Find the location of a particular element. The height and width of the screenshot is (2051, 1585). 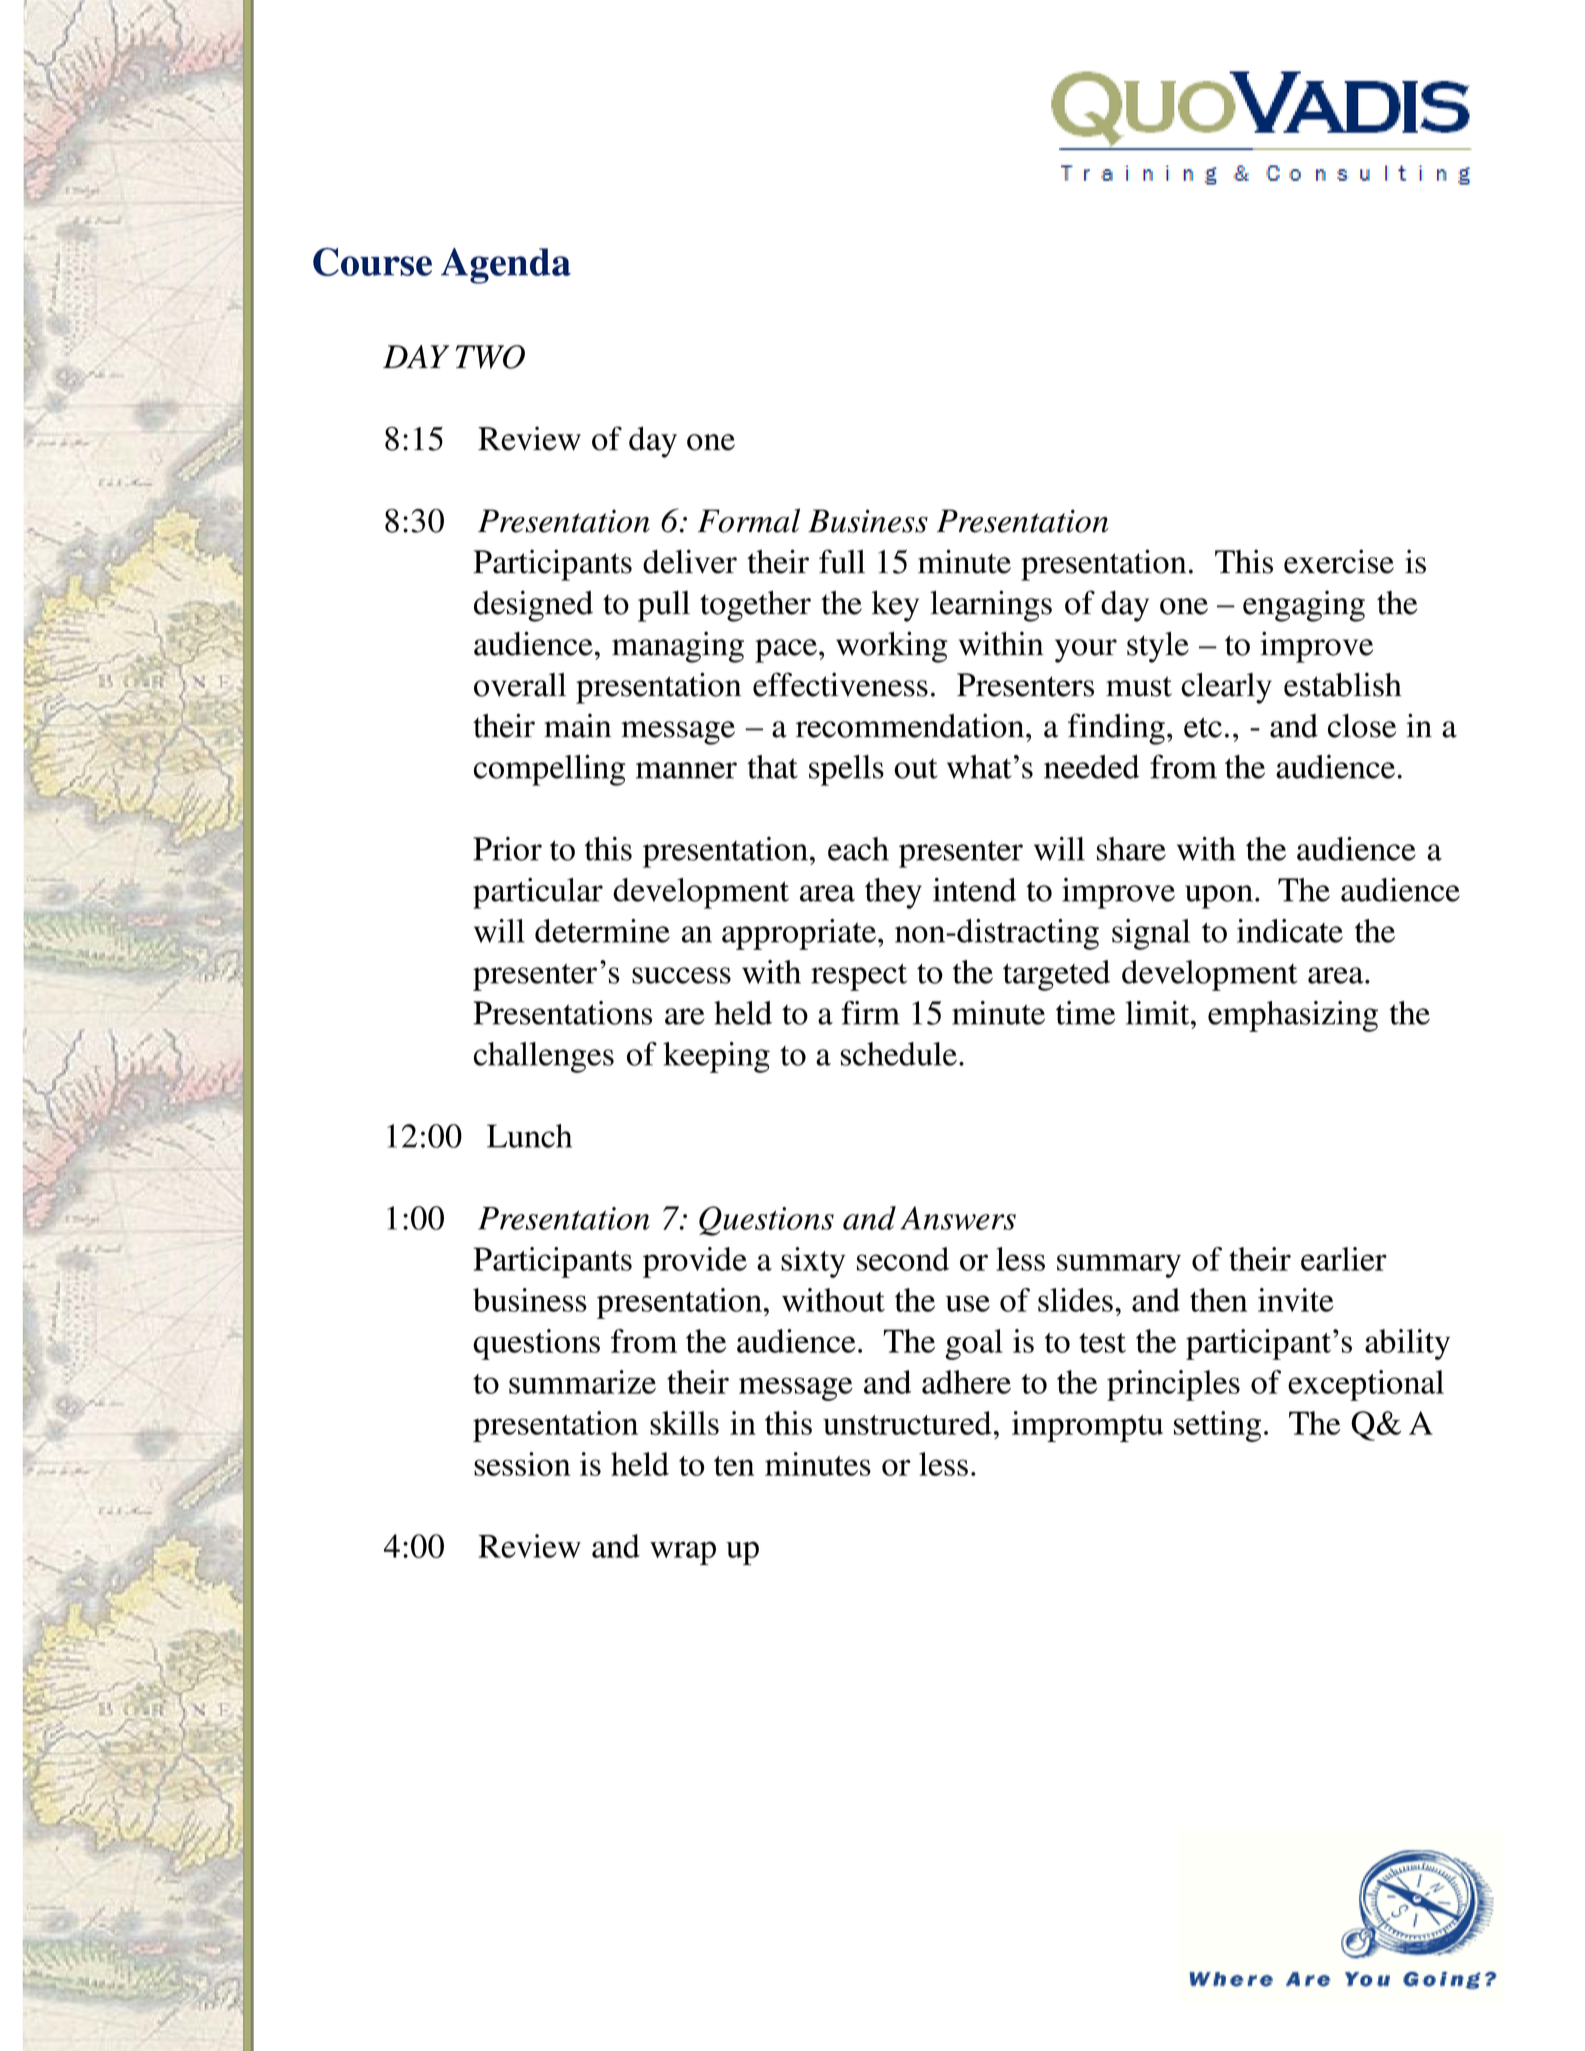

overall is located at coordinates (520, 685).
